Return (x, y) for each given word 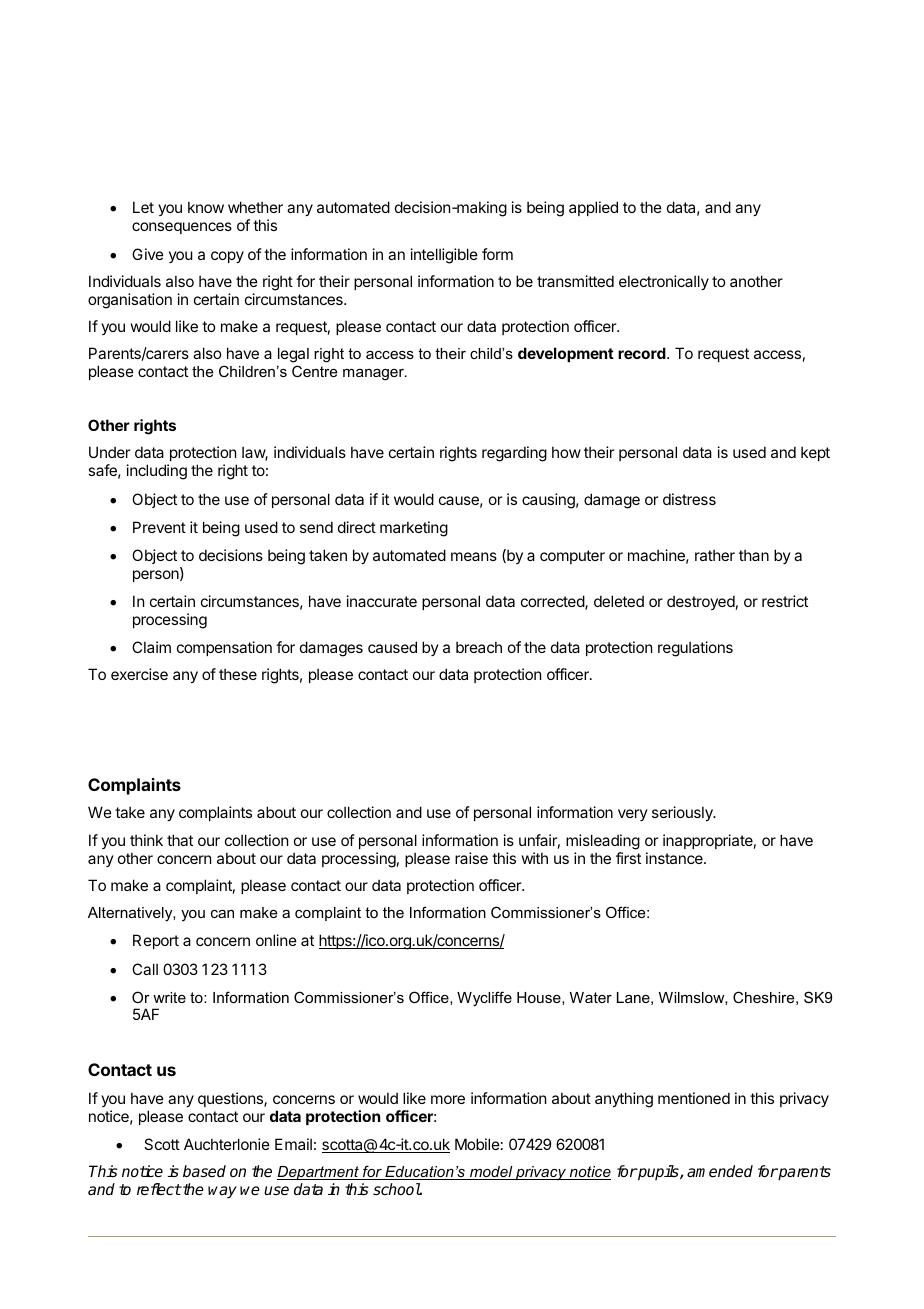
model (491, 1173)
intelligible (444, 256)
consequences (182, 228)
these (238, 674)
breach (479, 647)
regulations (695, 649)
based (204, 1171)
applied (593, 208)
